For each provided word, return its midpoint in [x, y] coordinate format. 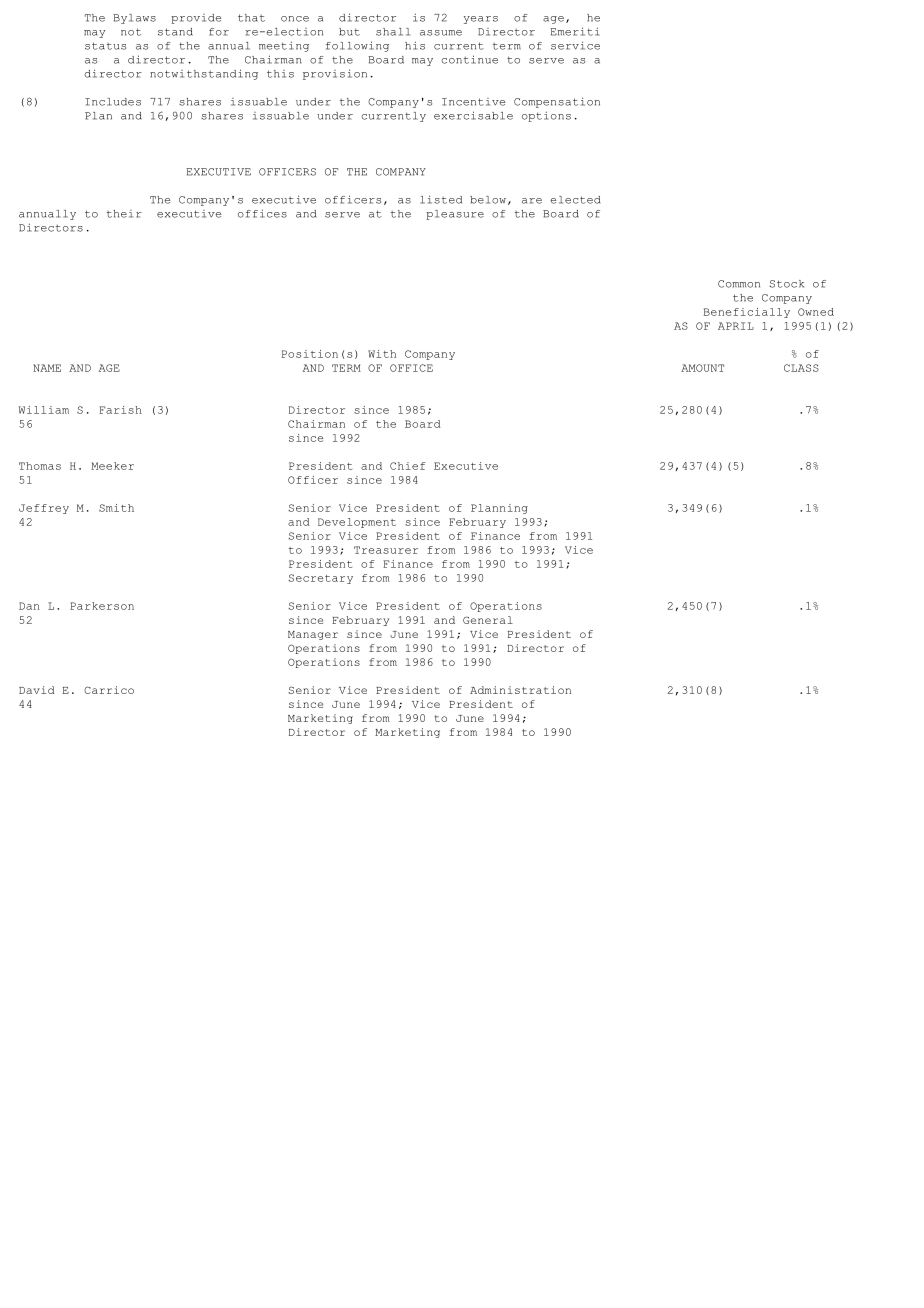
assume [441, 33]
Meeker [112, 466]
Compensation [557, 102]
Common [739, 284]
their [124, 214]
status [105, 46]
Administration [520, 690]
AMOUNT [702, 368]
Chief [408, 466]
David [37, 690]
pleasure [455, 215]
